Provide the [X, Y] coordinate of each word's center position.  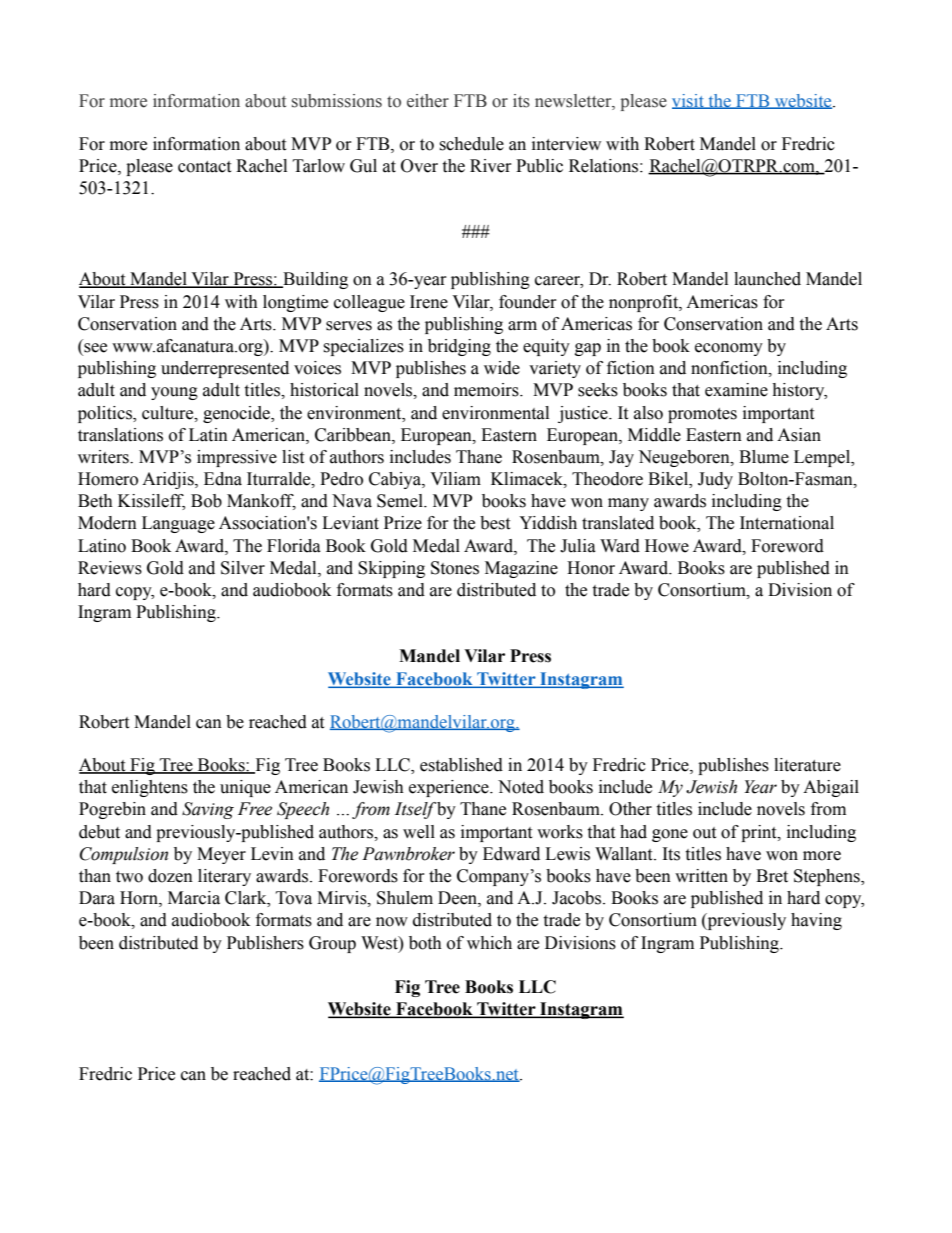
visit [689, 101]
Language [178, 524]
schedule [471, 144]
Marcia [194, 898]
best [495, 523]
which [489, 943]
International [787, 523]
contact [204, 167]
